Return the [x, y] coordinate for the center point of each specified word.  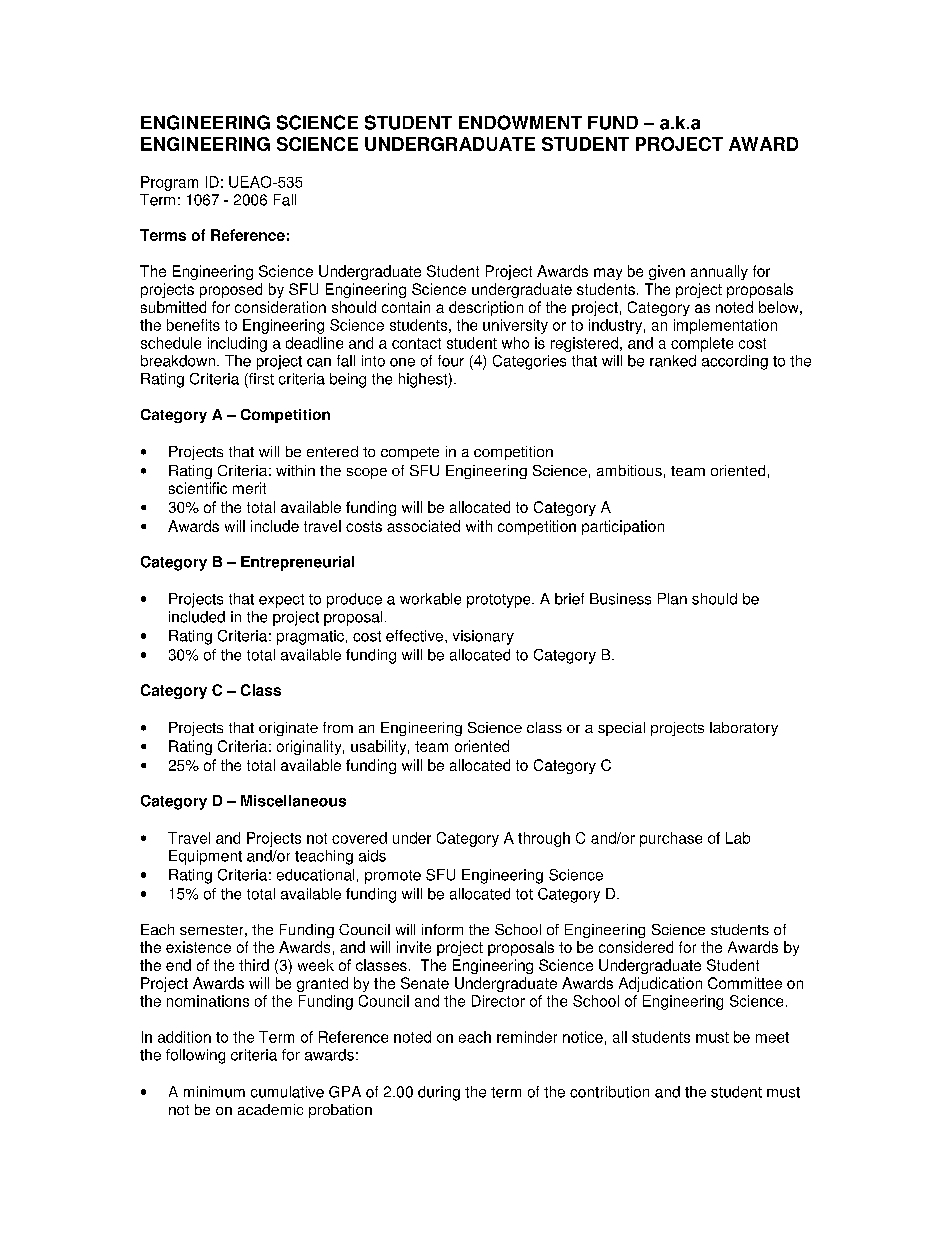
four [451, 361]
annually [719, 272]
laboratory [744, 729]
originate [288, 729]
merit [249, 488]
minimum [214, 1092]
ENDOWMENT [520, 122]
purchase [671, 839]
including [237, 344]
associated [423, 526]
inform [442, 929]
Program [169, 183]
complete [702, 344]
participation [623, 527]
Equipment [205, 857]
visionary [483, 637]
